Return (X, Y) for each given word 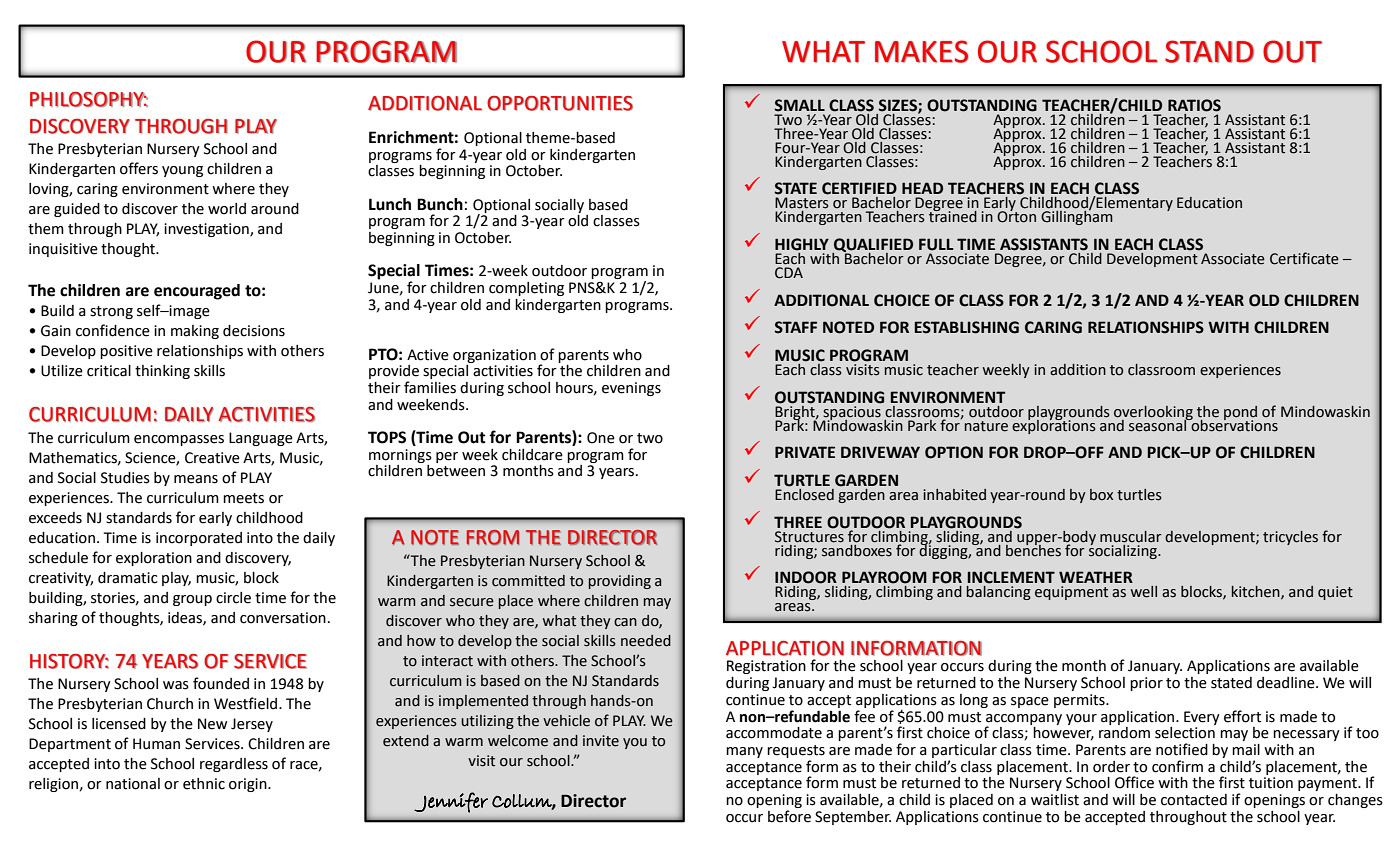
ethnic (204, 784)
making (195, 332)
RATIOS (1194, 105)
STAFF (796, 327)
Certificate (1304, 258)
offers (139, 168)
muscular (1131, 537)
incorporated (199, 539)
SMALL (800, 105)
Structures (809, 537)
